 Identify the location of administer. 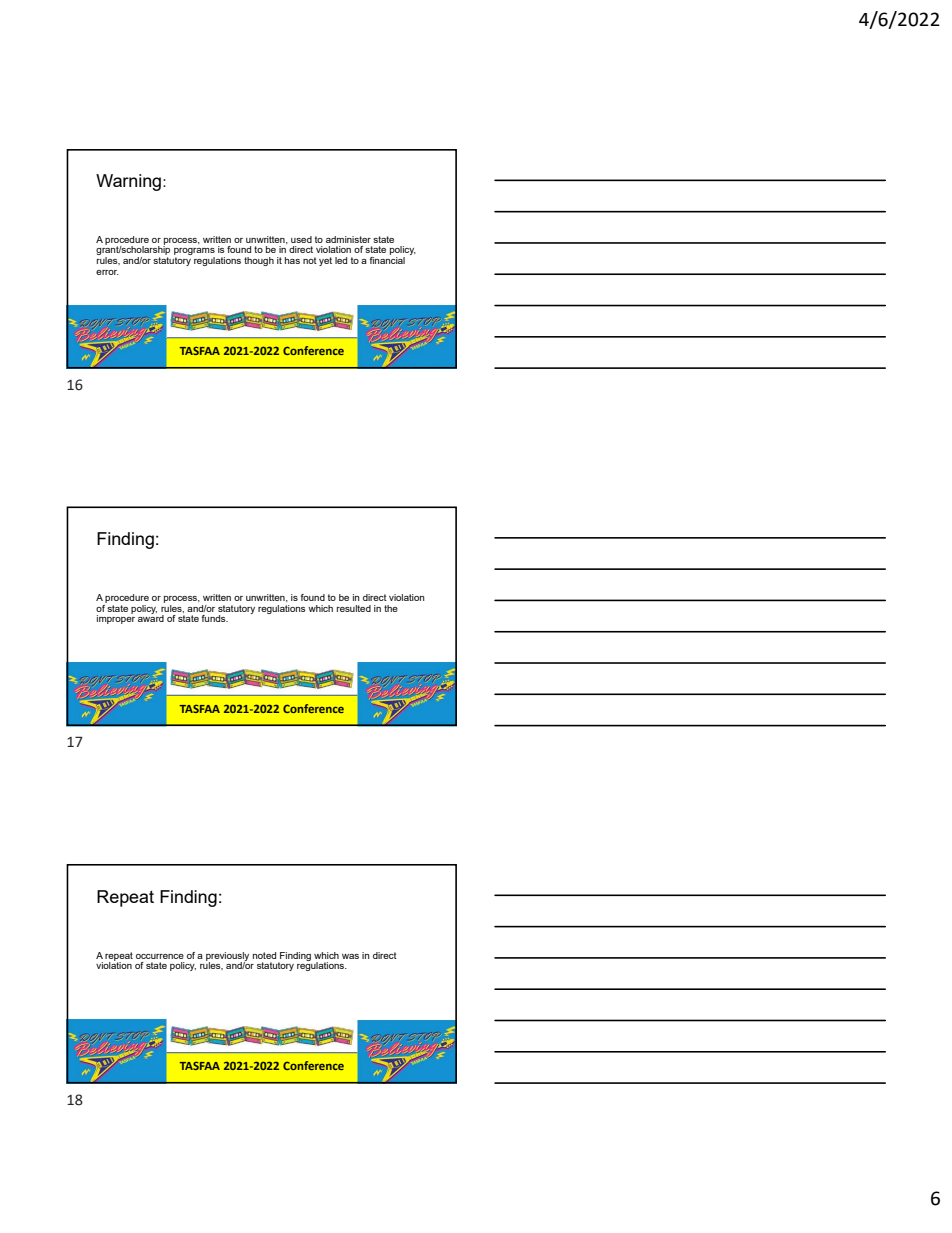
(348, 239).
